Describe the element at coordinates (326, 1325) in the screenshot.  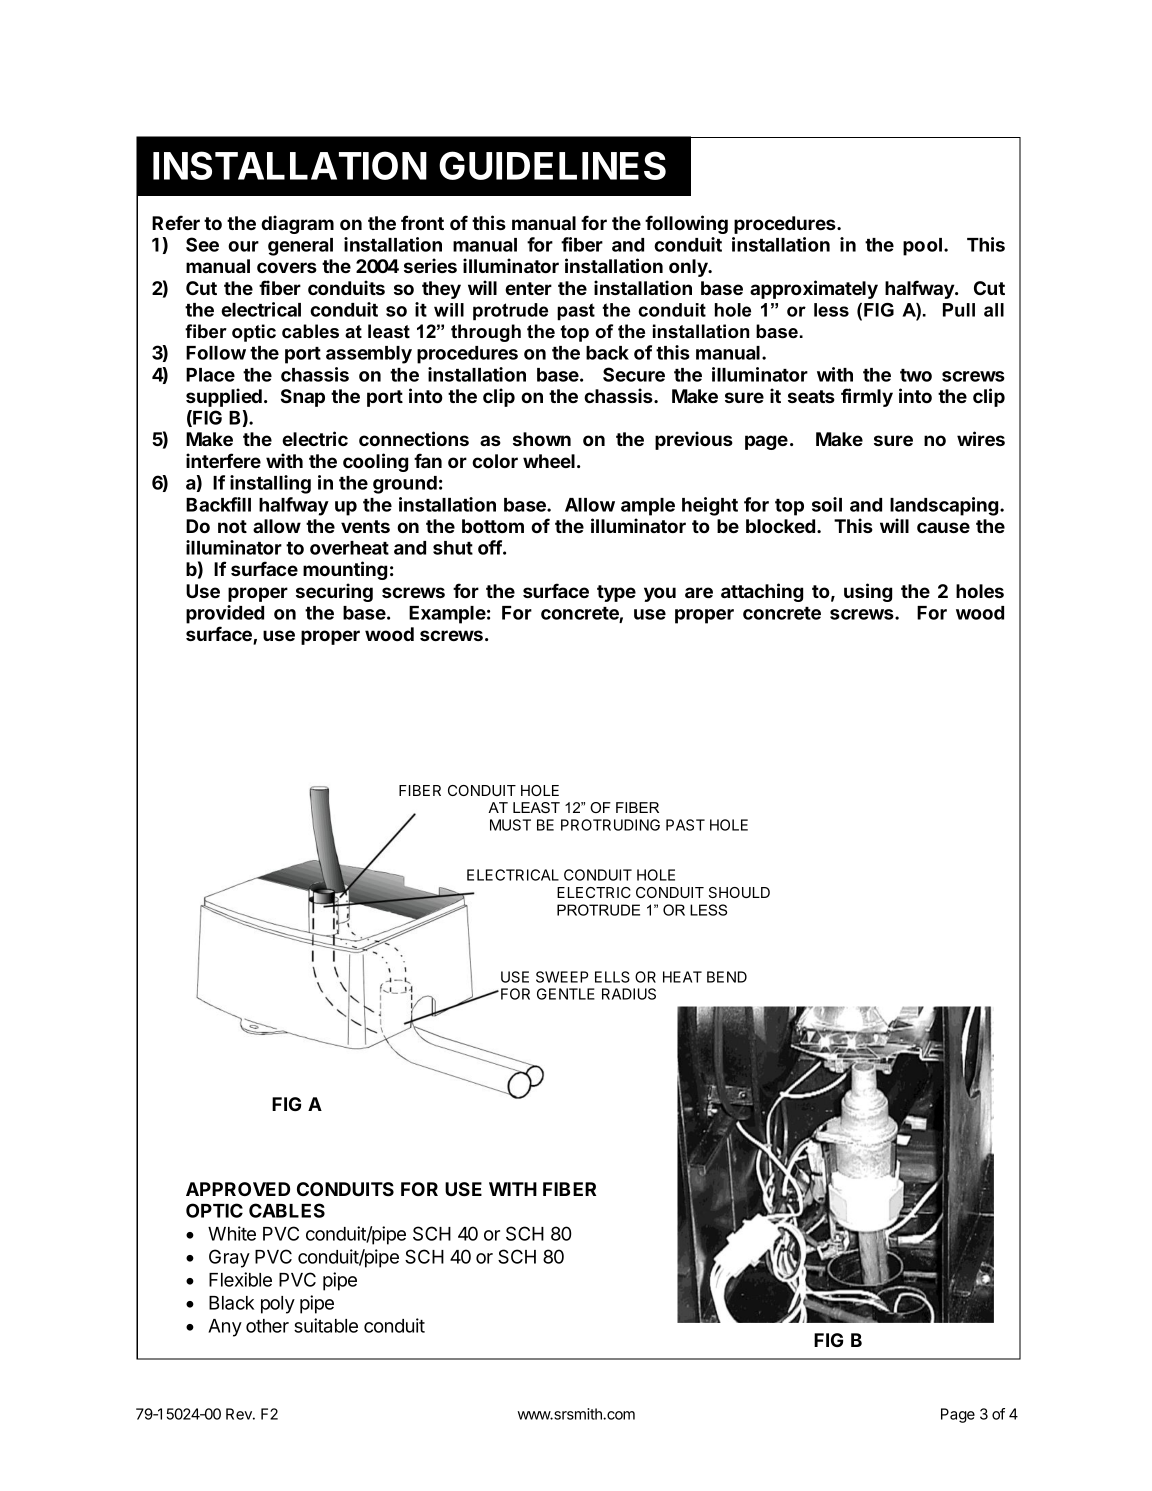
I see `suitable` at that location.
